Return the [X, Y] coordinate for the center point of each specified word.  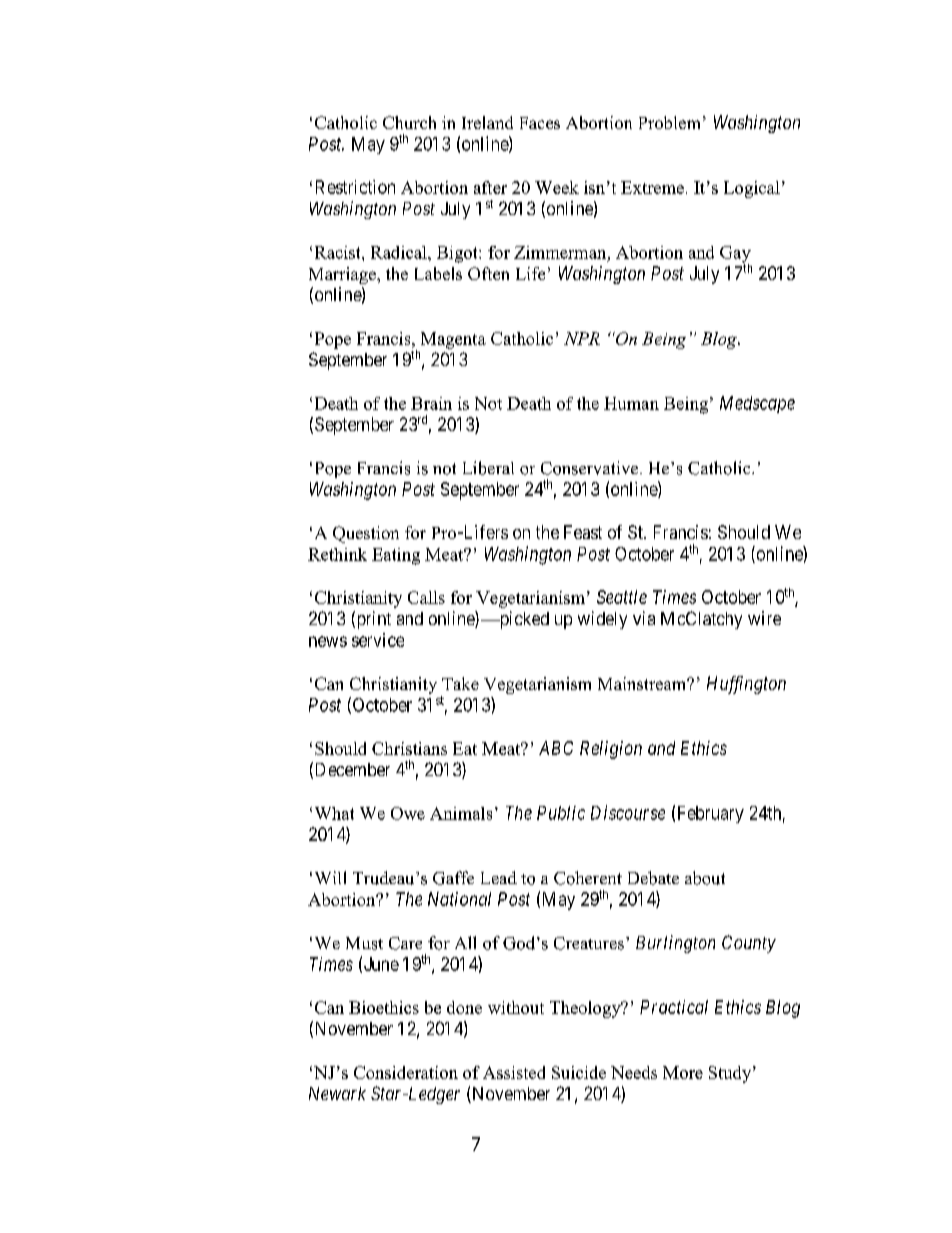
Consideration [406, 1072]
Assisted [514, 1072]
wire [764, 618]
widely [602, 620]
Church [409, 122]
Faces [540, 123]
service [378, 640]
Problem [669, 122]
